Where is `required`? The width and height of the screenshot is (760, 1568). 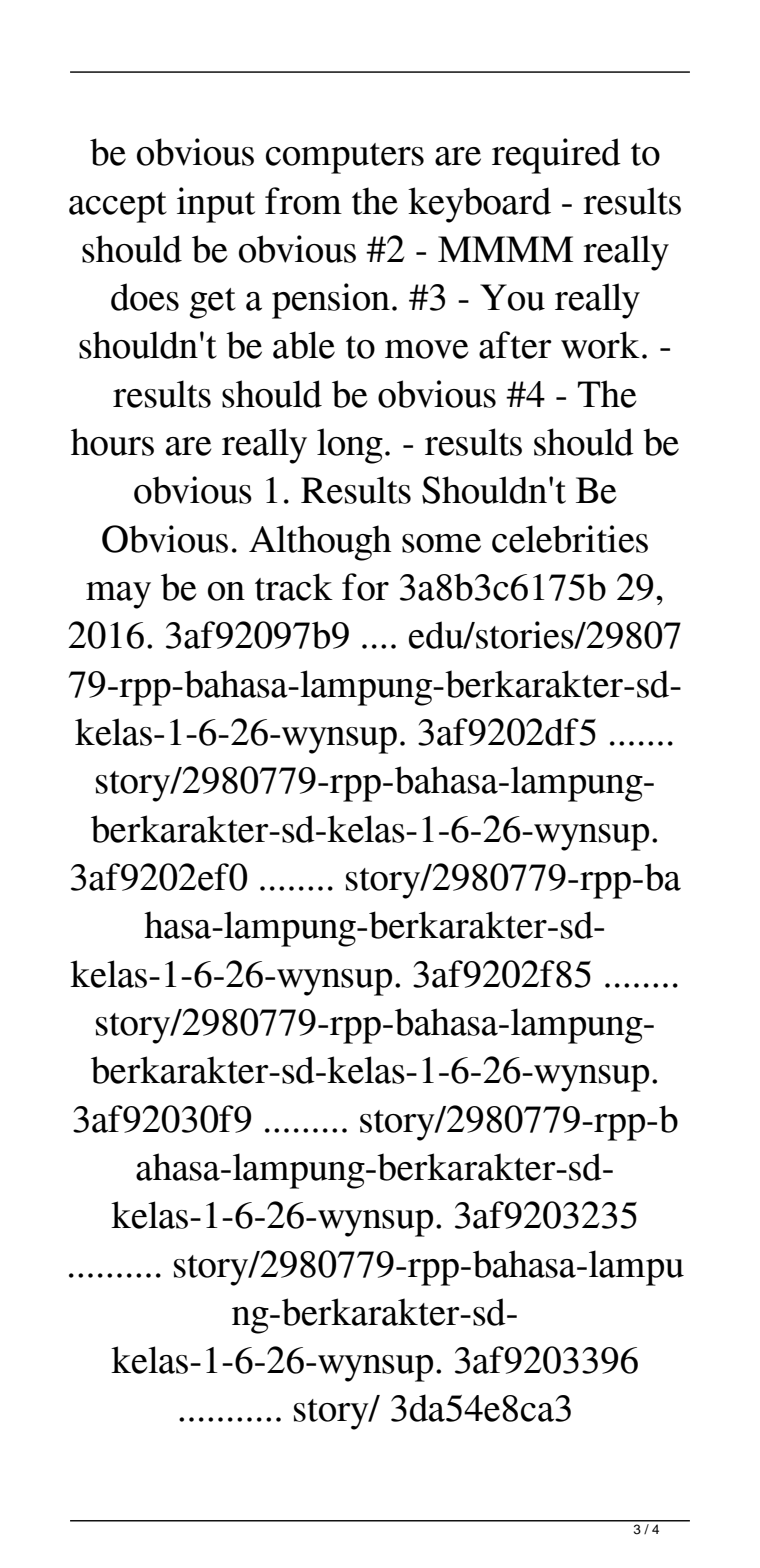
required is located at coordinates (556, 156).
